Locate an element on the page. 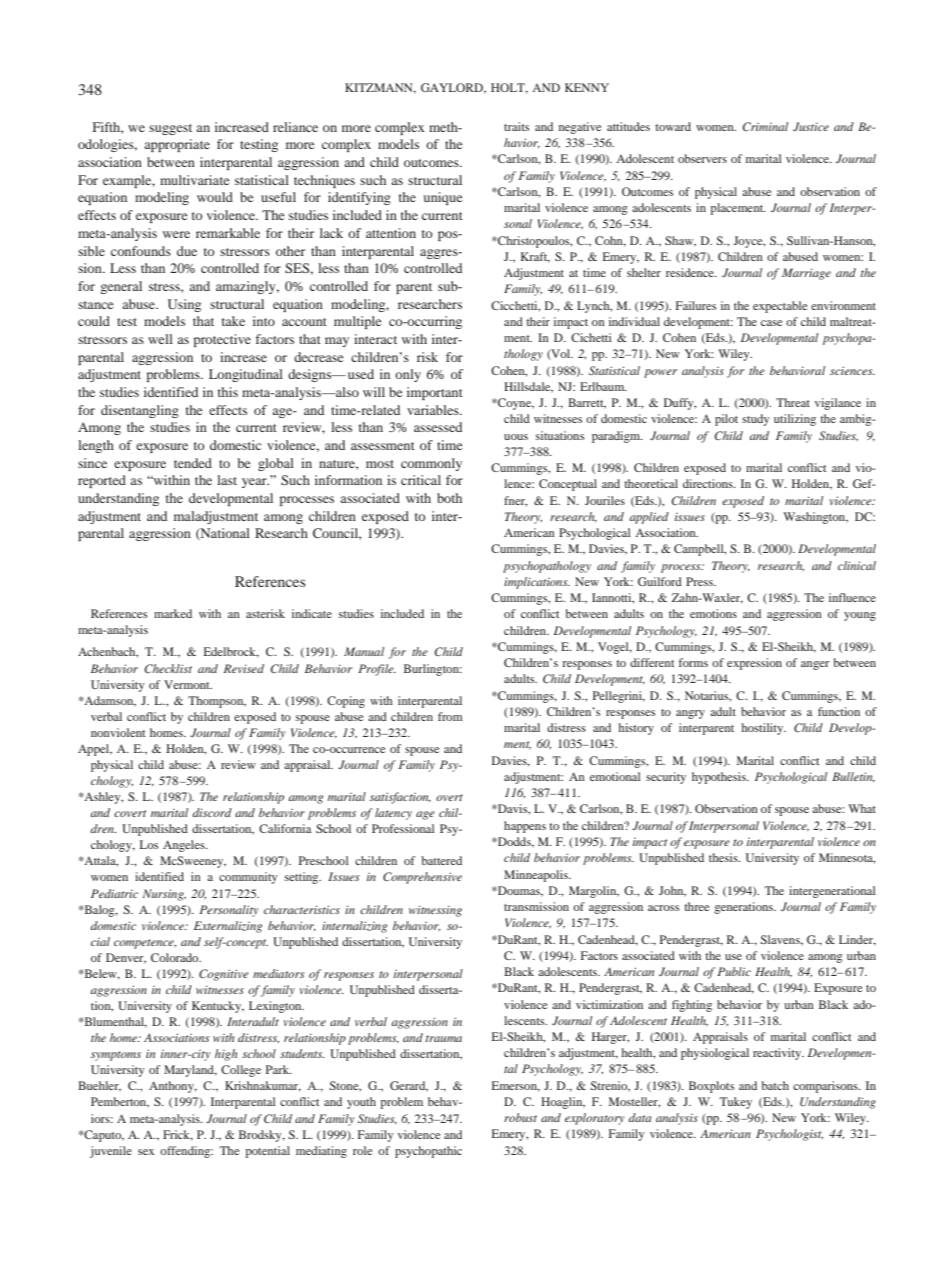 This image has height=1270, width=952. traits is located at coordinates (516, 126).
